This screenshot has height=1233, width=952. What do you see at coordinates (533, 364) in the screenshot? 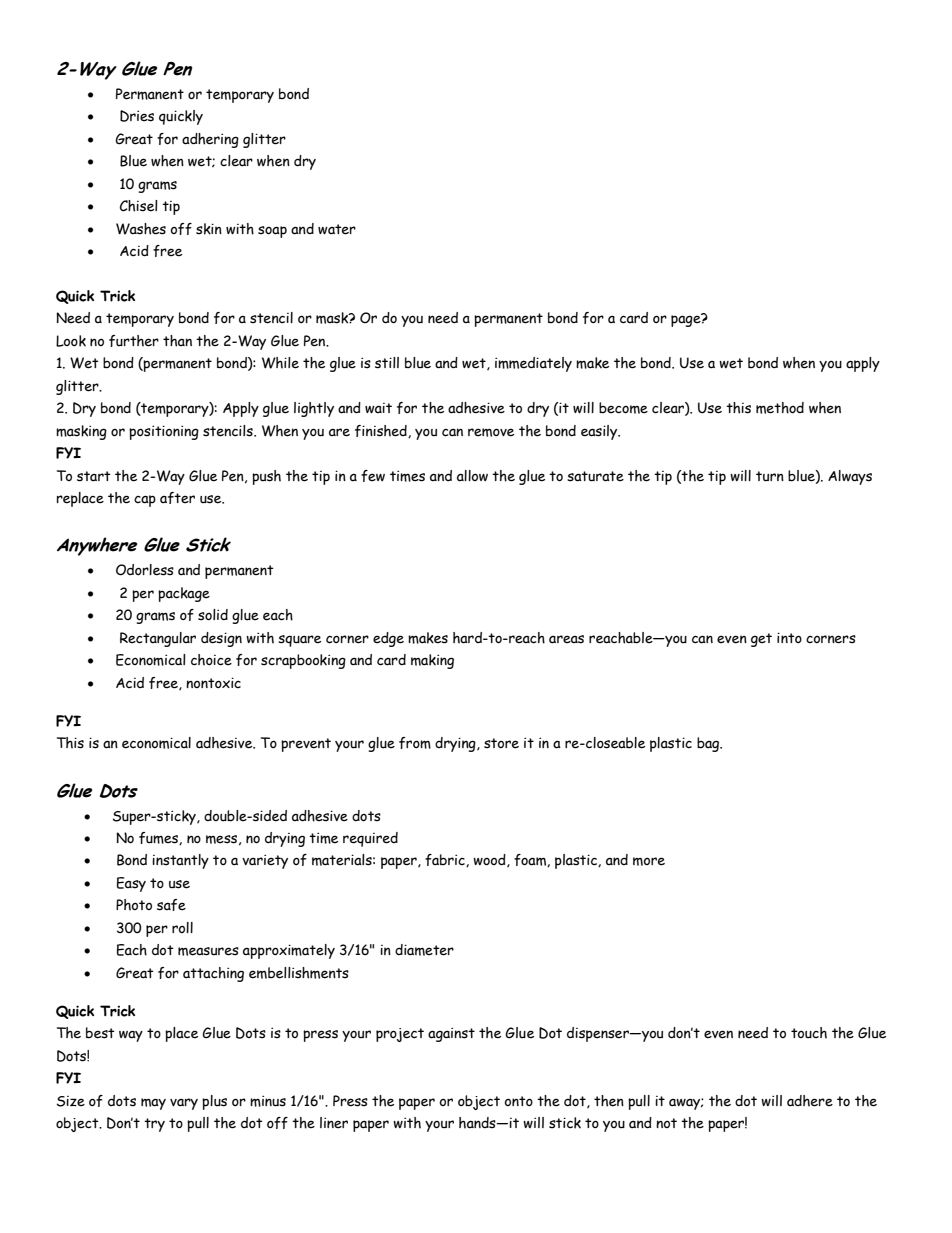
I see `immediately` at bounding box center [533, 364].
